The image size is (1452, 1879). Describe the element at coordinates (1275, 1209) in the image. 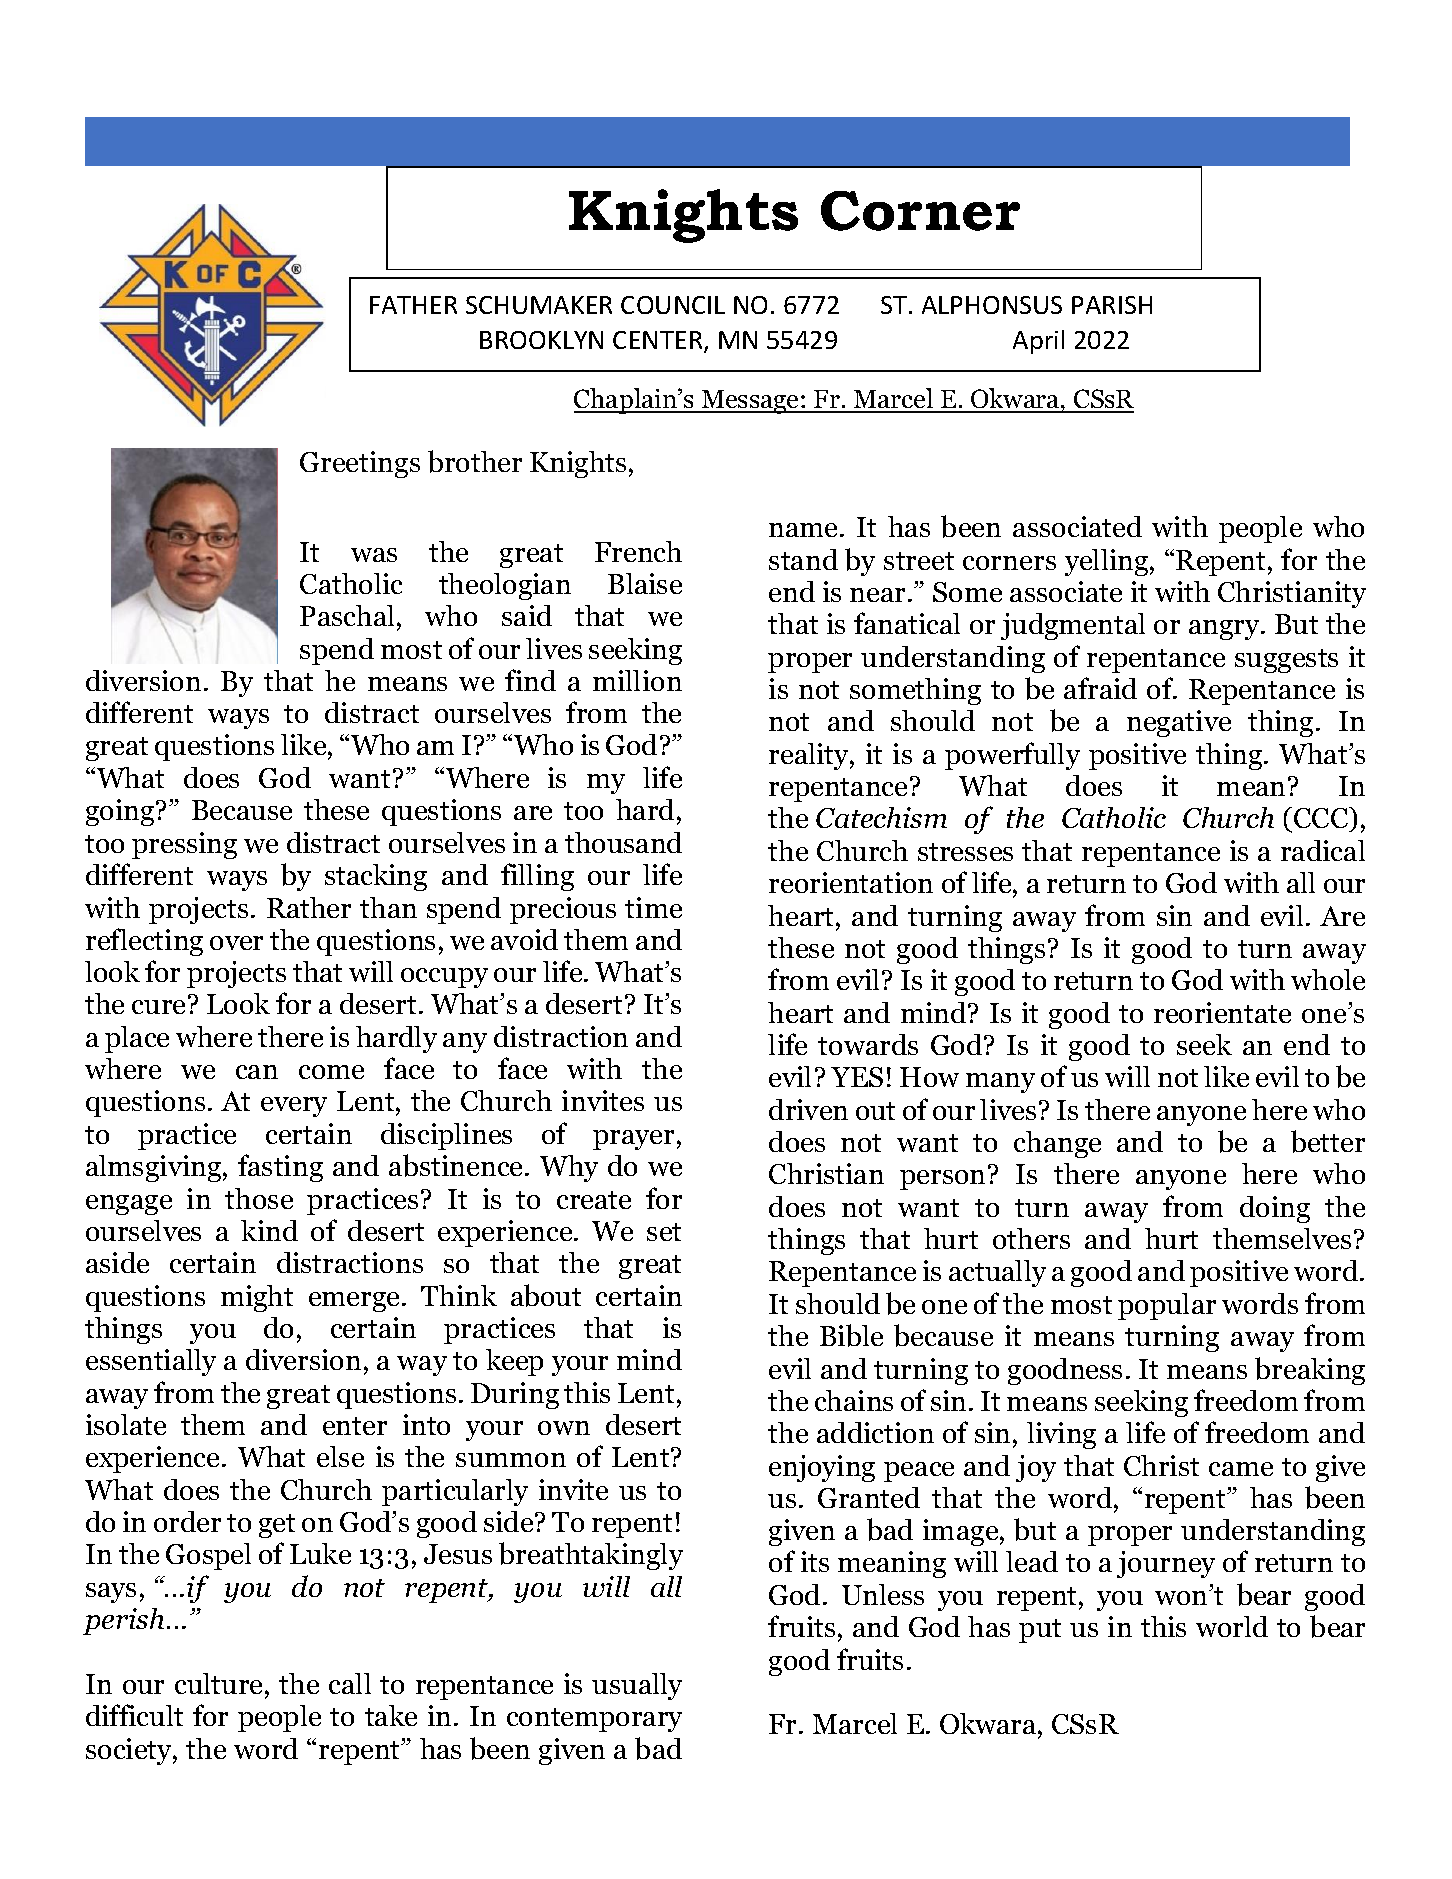

I see `doing` at that location.
